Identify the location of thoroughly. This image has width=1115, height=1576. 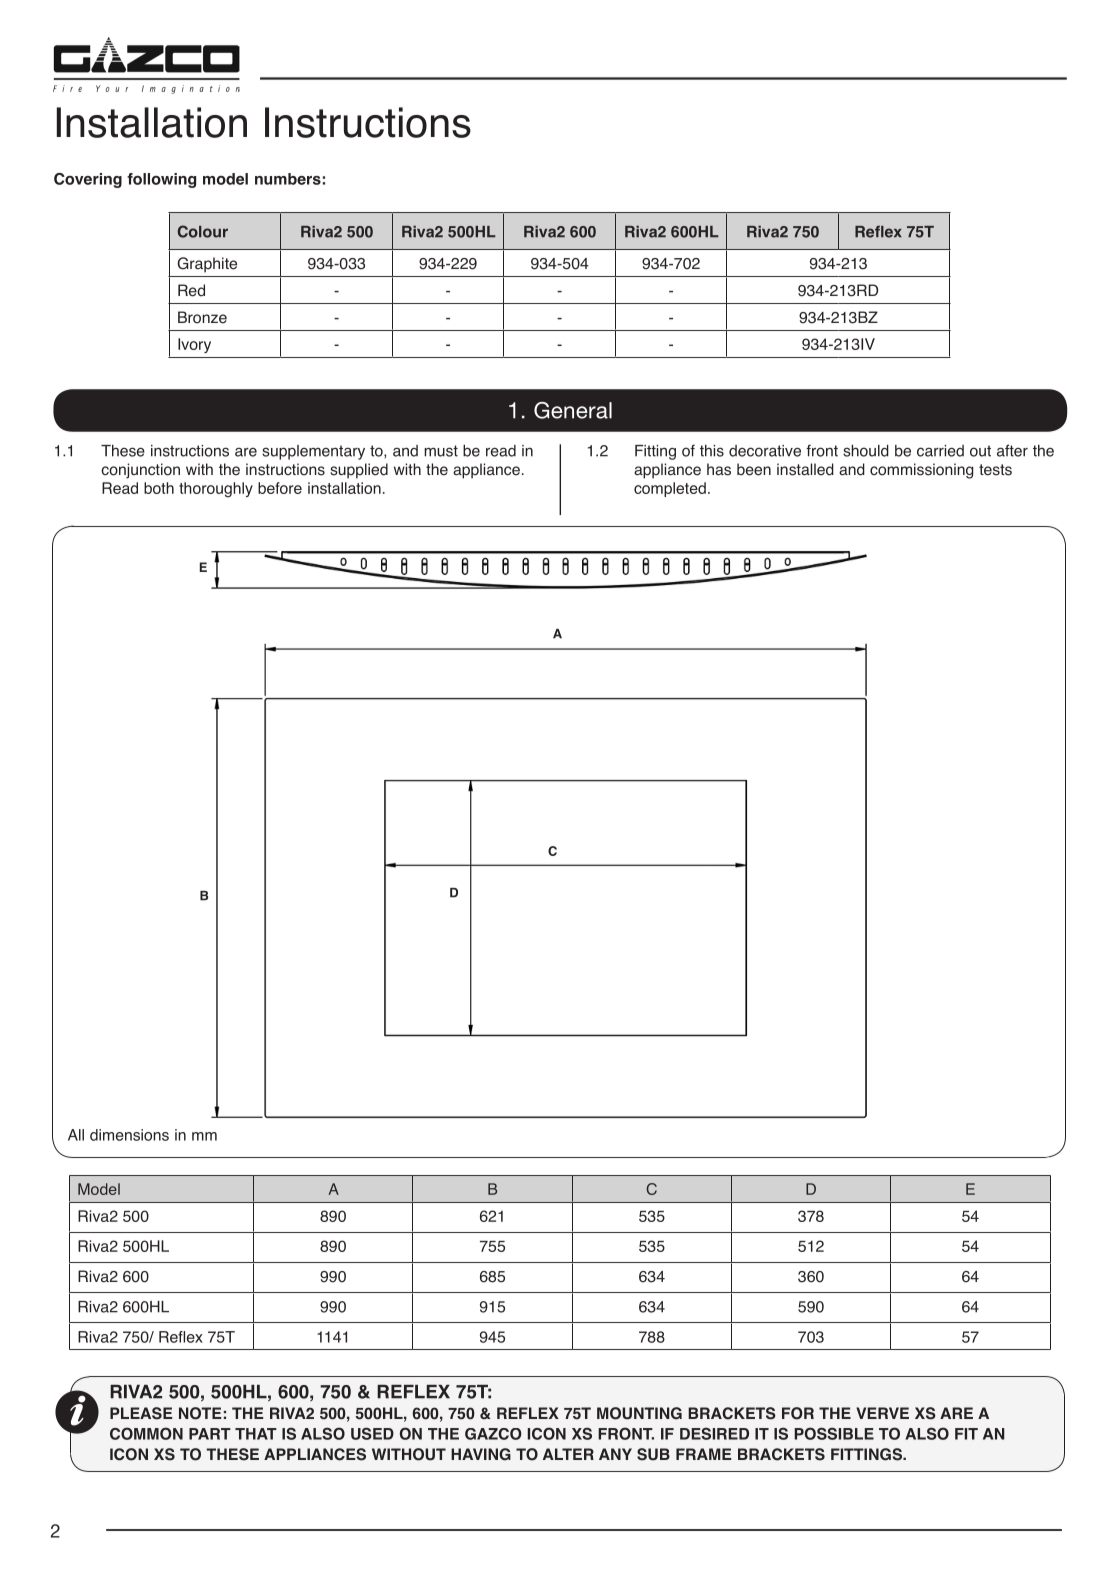
(216, 490).
